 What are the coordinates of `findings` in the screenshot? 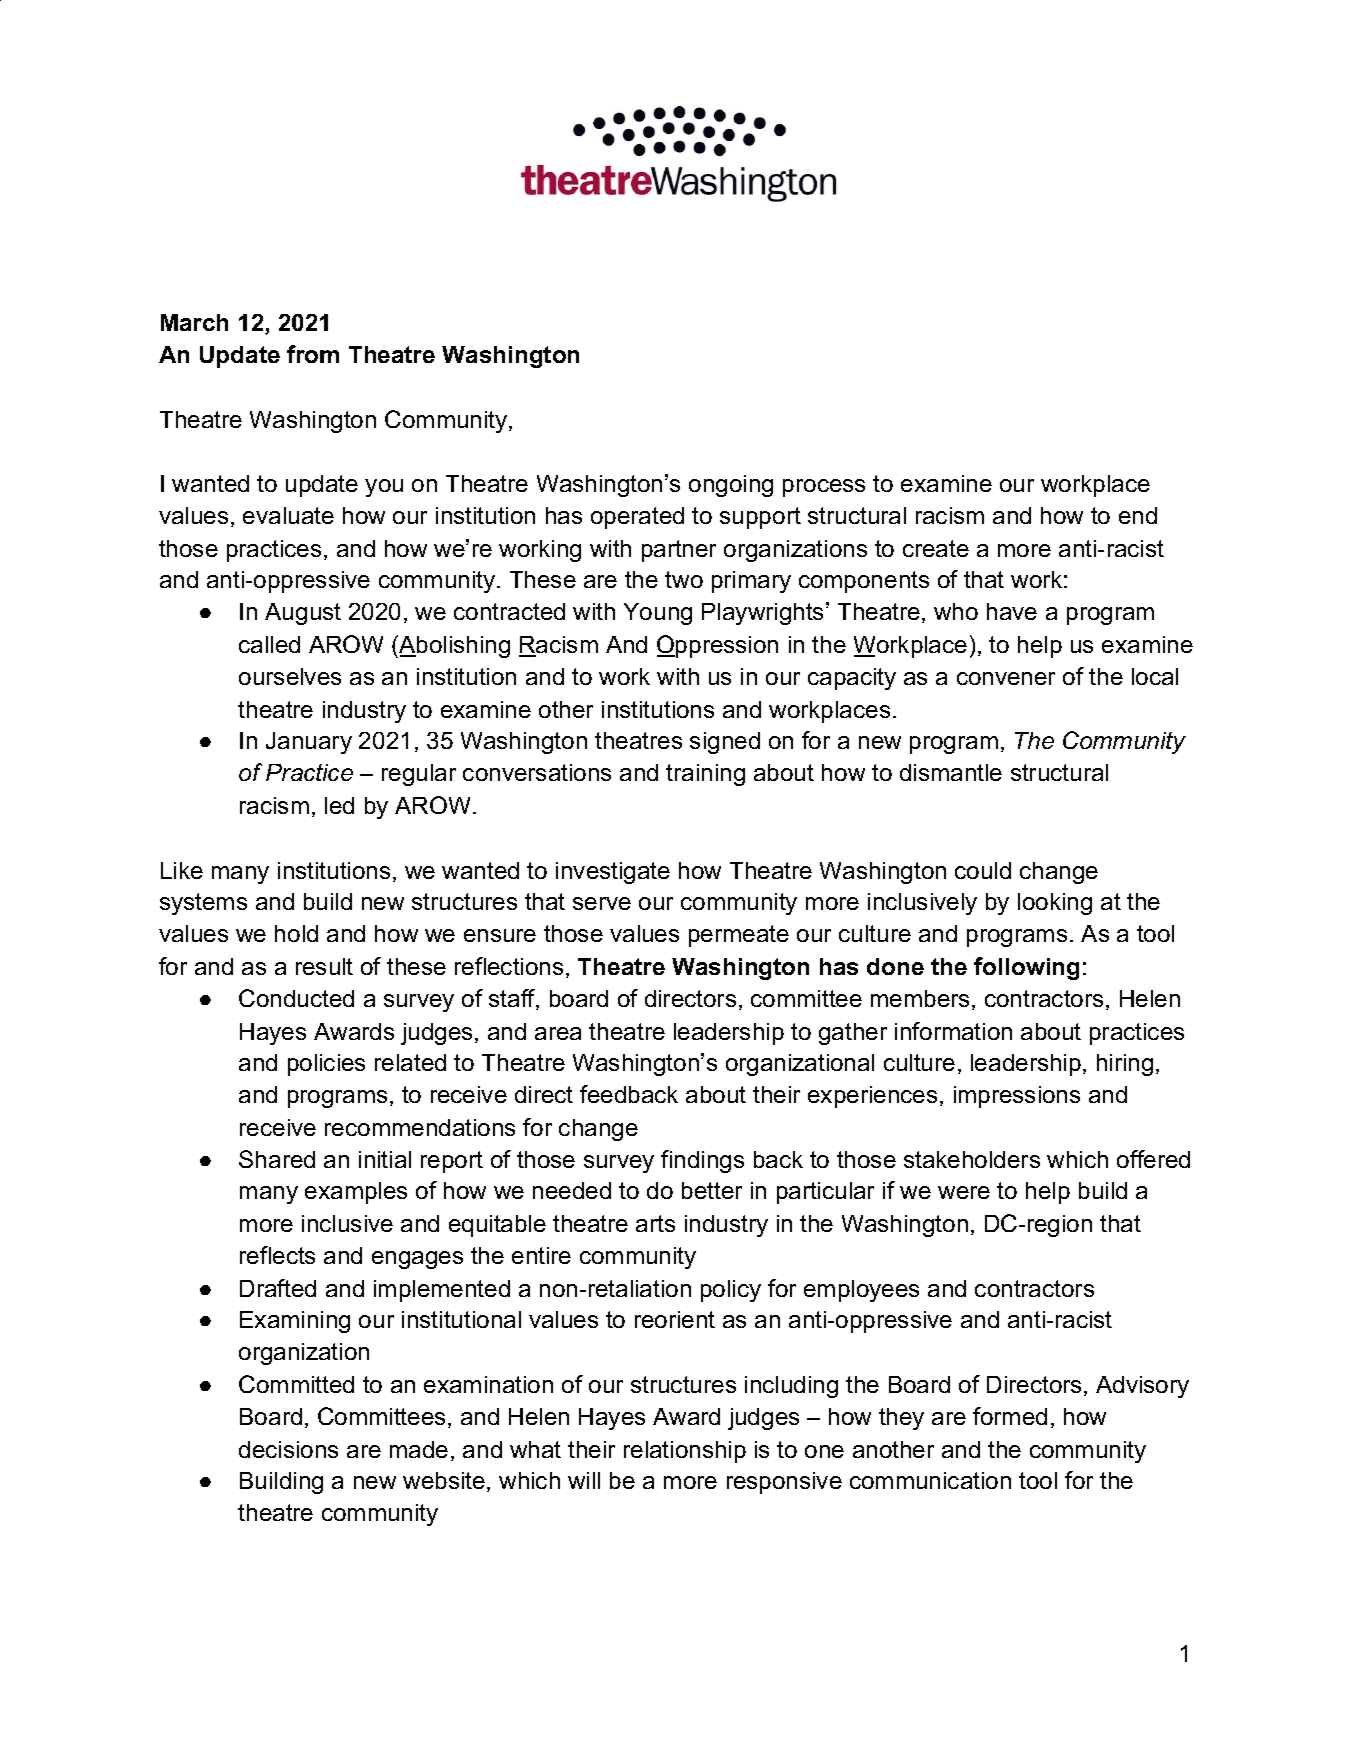 It's located at (702, 1161).
